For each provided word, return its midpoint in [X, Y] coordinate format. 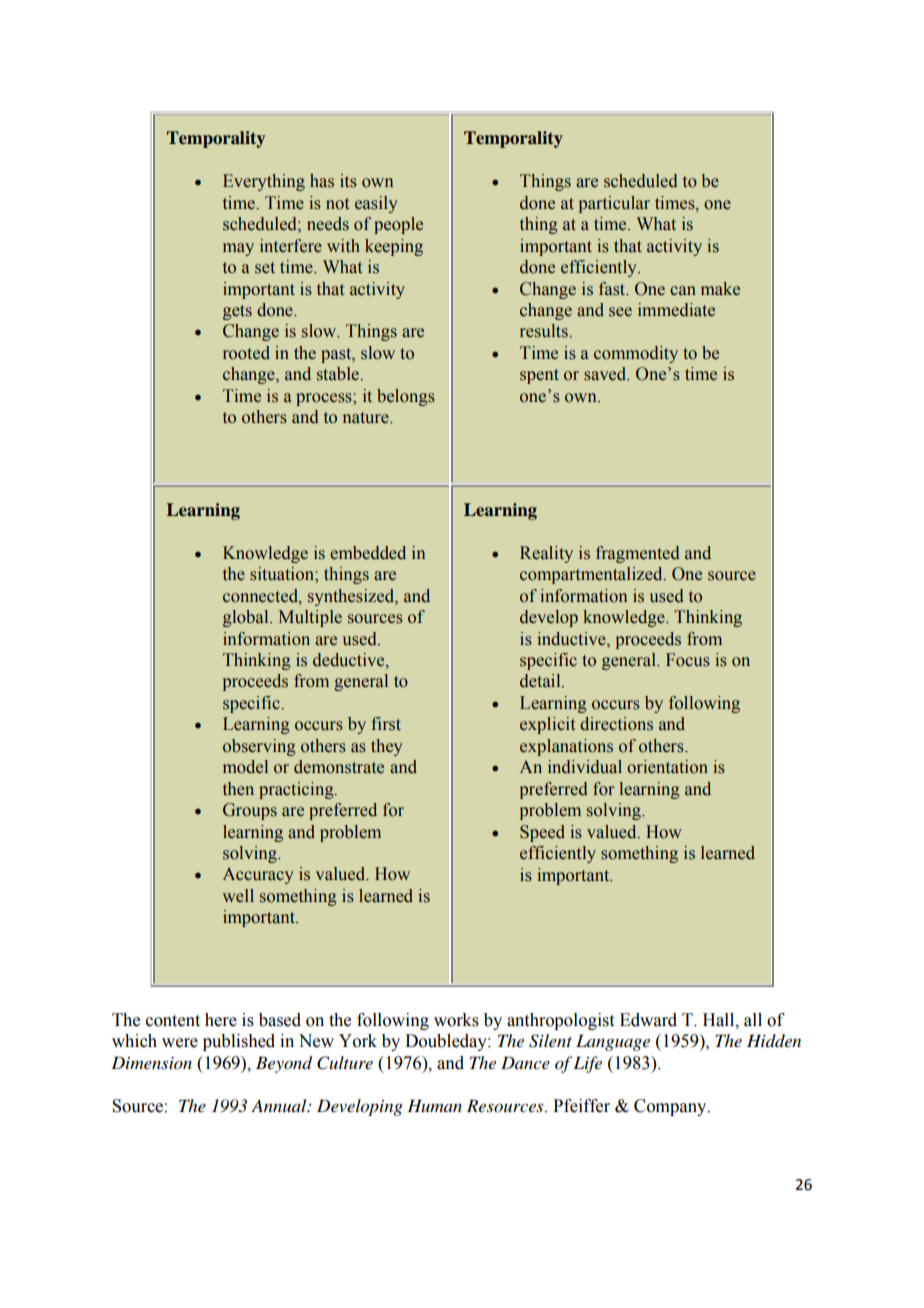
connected [261, 596]
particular [614, 204]
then [238, 789]
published [239, 1042]
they [387, 747]
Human [434, 1105]
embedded [368, 553]
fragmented [638, 554]
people [398, 225]
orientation [667, 767]
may [238, 249]
